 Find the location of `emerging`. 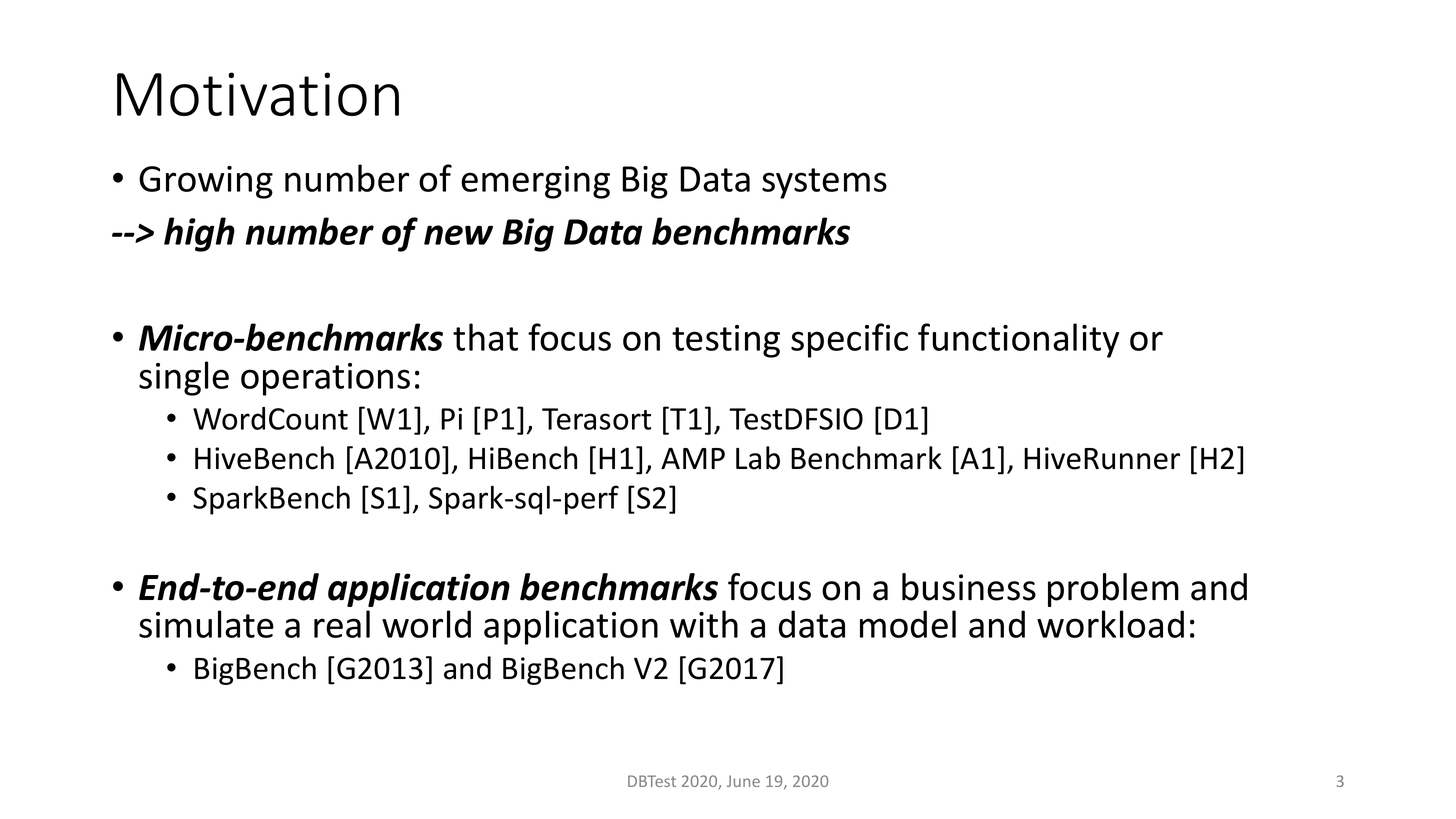

emerging is located at coordinates (535, 182).
